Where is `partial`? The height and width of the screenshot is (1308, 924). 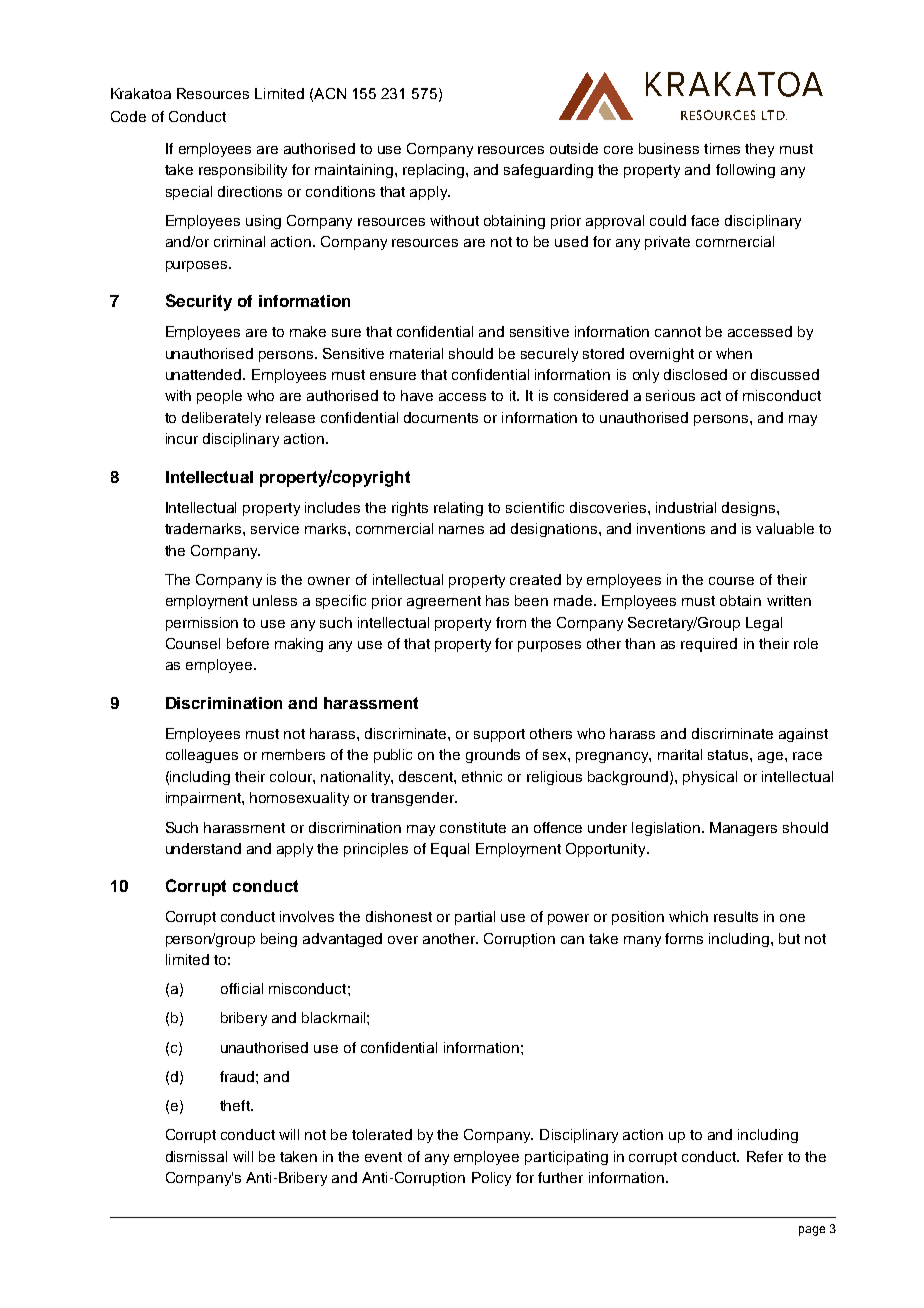
partial is located at coordinates (475, 918).
